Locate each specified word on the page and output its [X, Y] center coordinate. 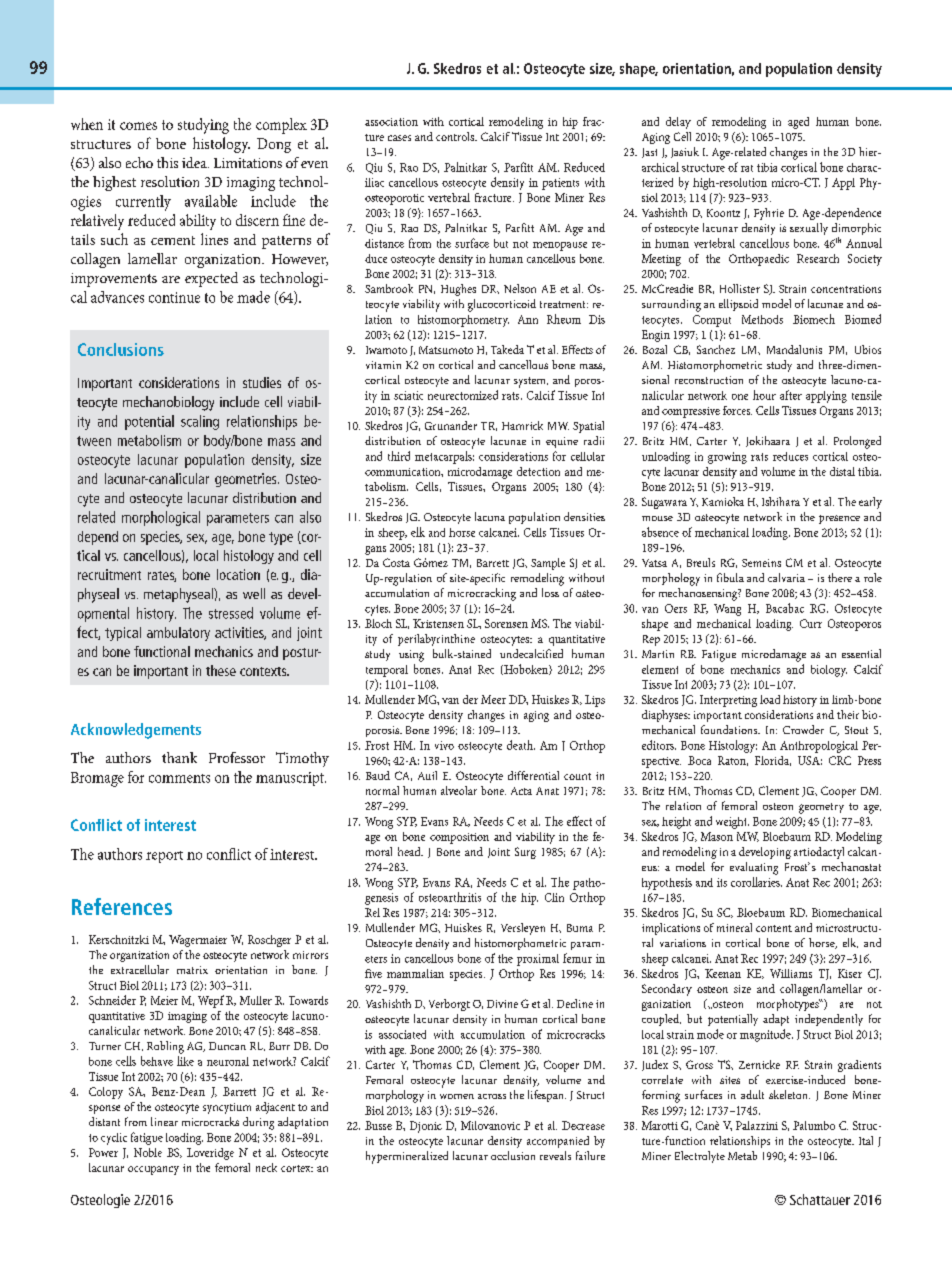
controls [456, 136]
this [167, 162]
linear [164, 1121]
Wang [727, 610]
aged [798, 123]
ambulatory [178, 634]
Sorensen [506, 623]
